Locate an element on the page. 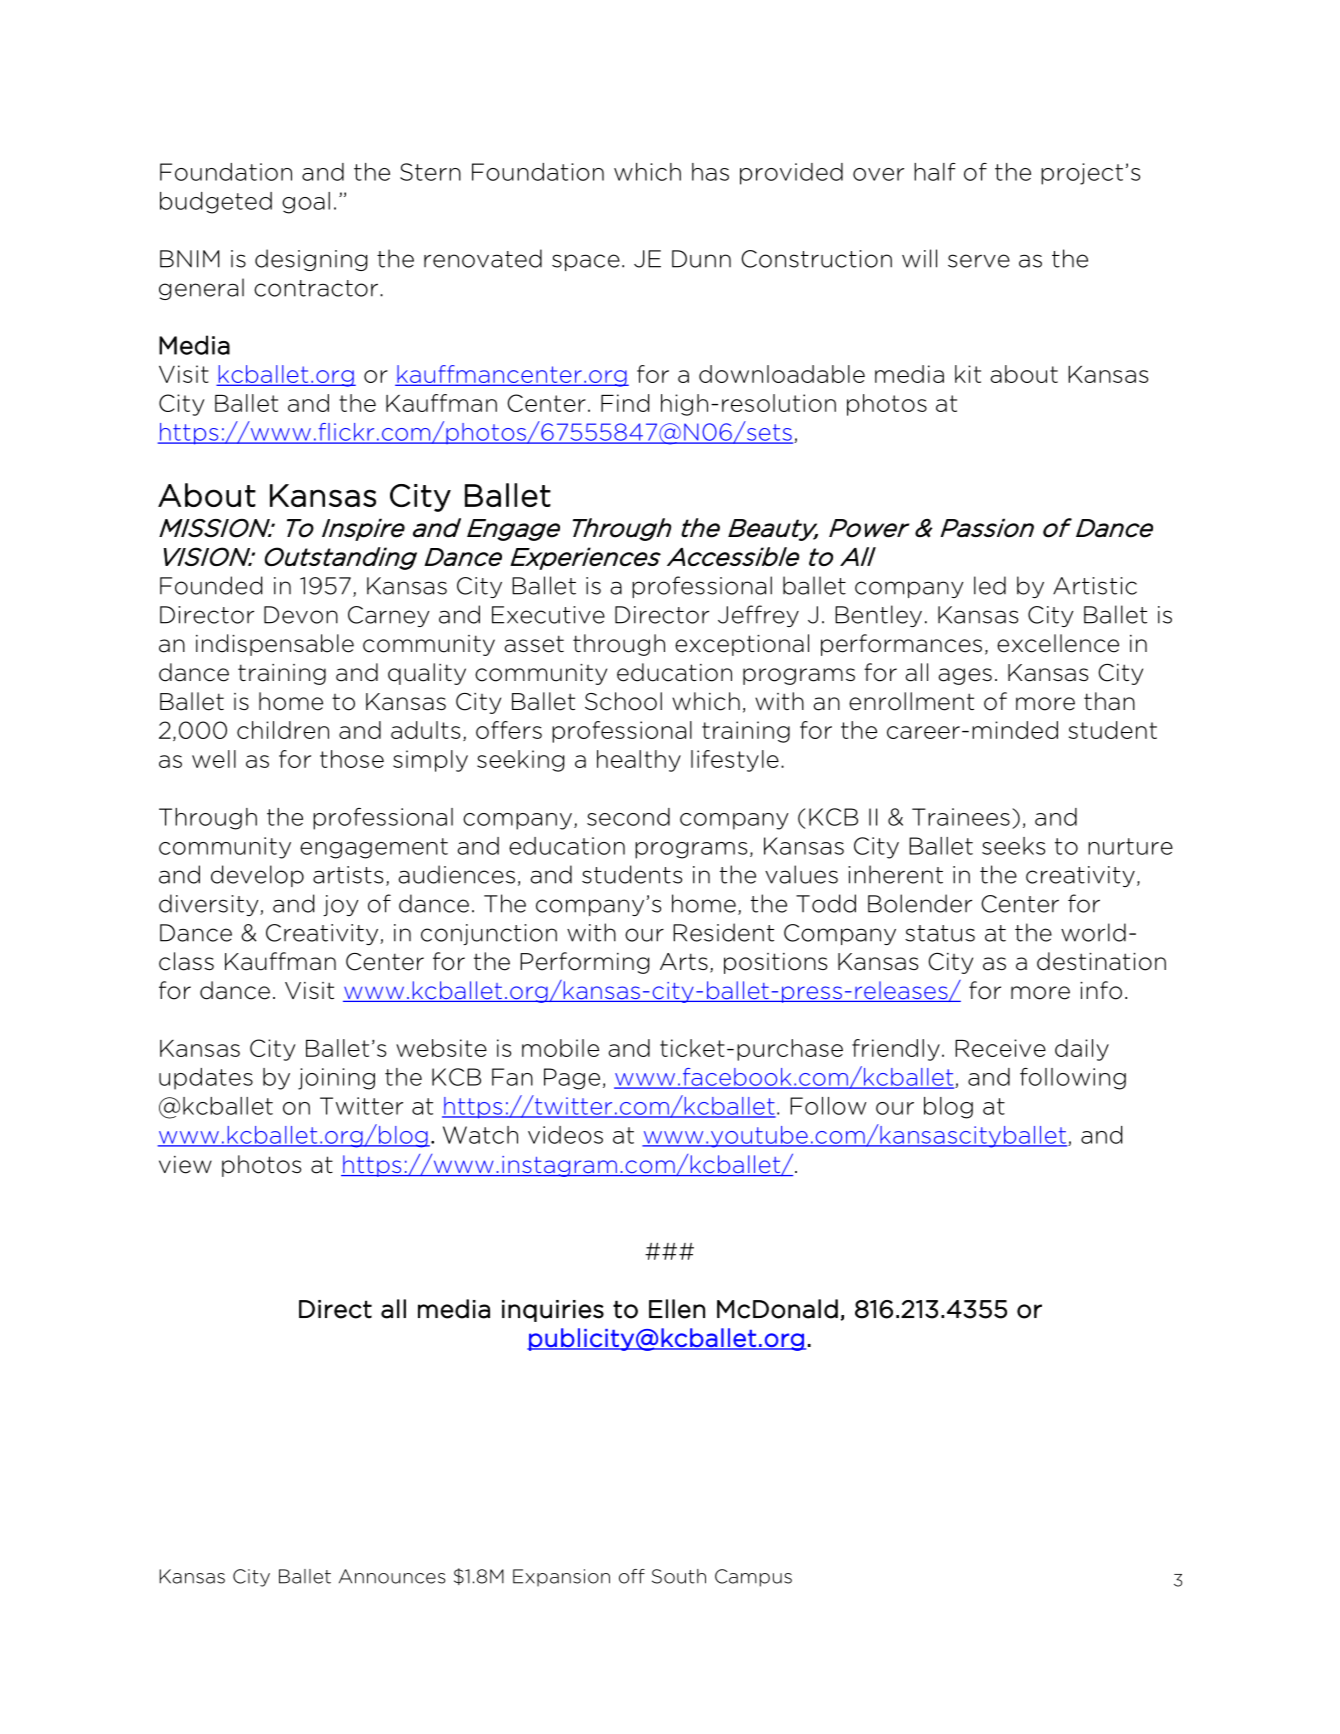  Announces is located at coordinates (392, 1576).
